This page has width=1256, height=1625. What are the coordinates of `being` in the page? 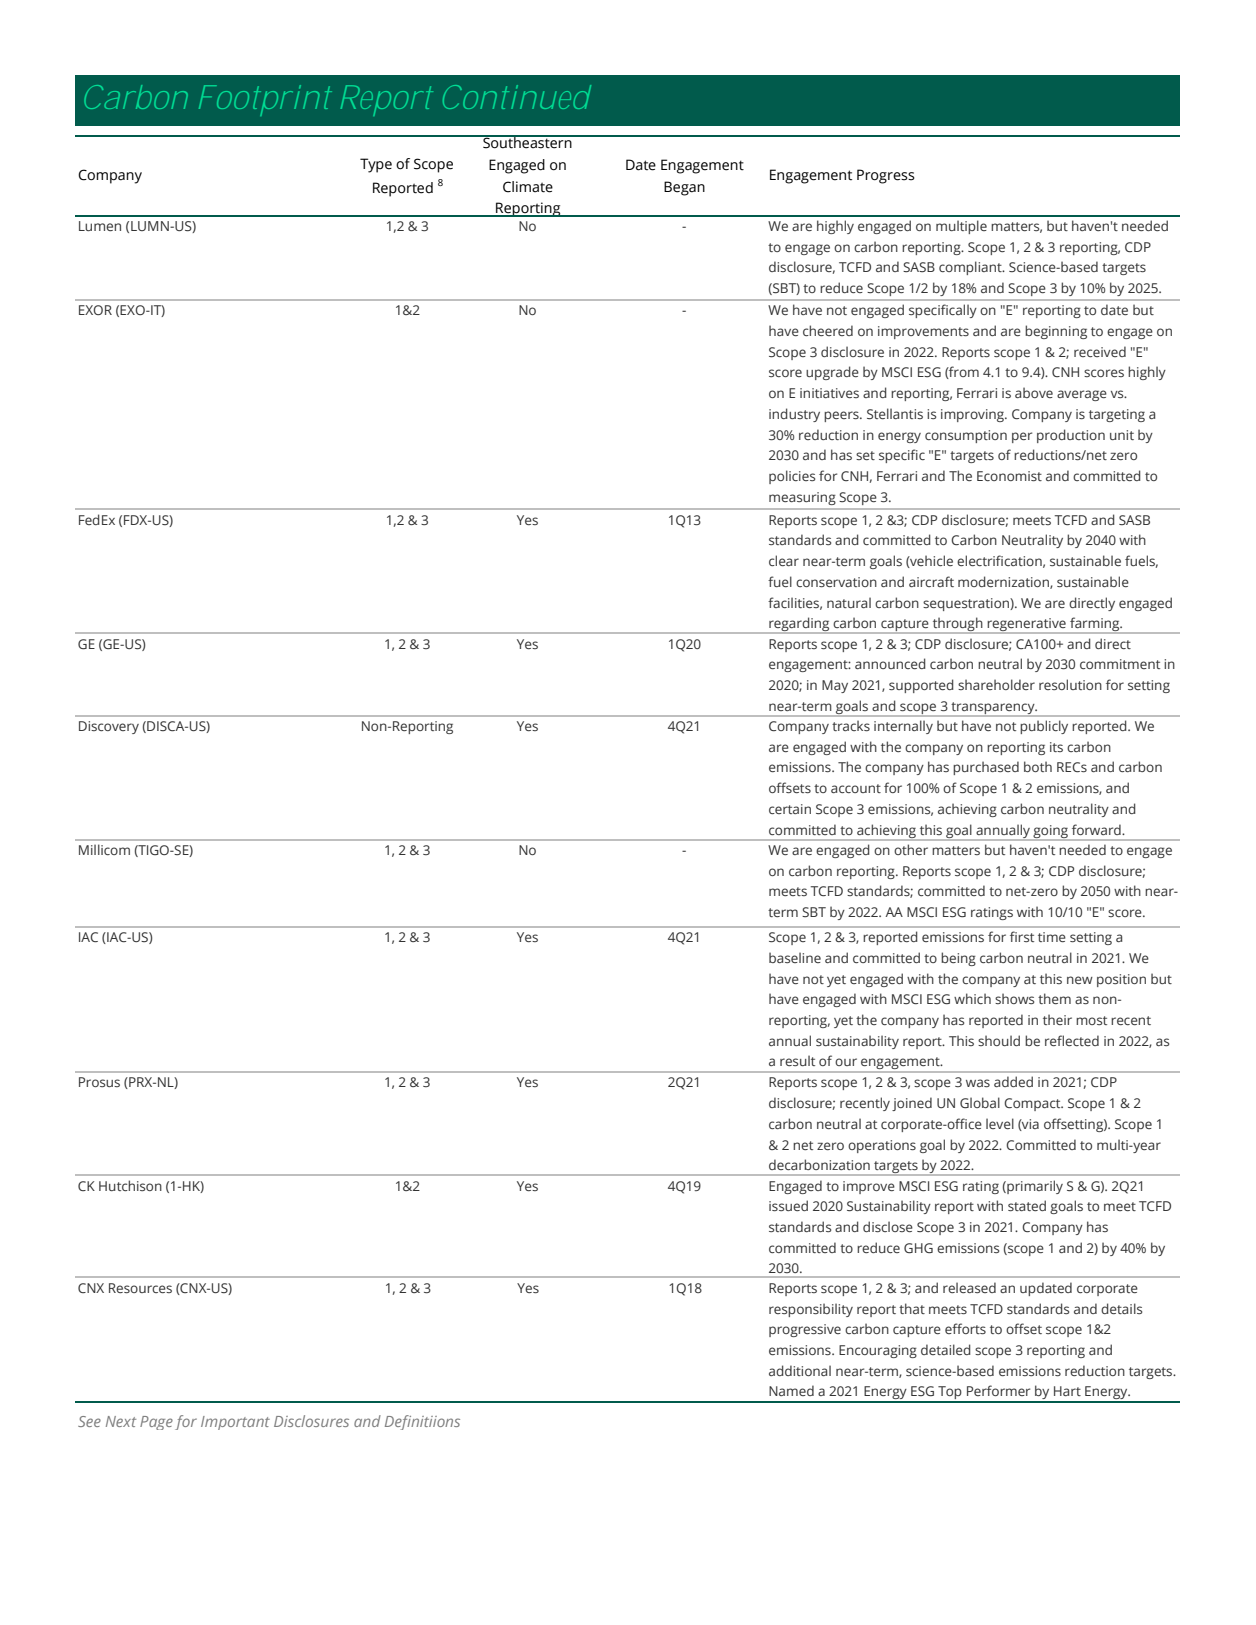 It's located at (958, 959).
